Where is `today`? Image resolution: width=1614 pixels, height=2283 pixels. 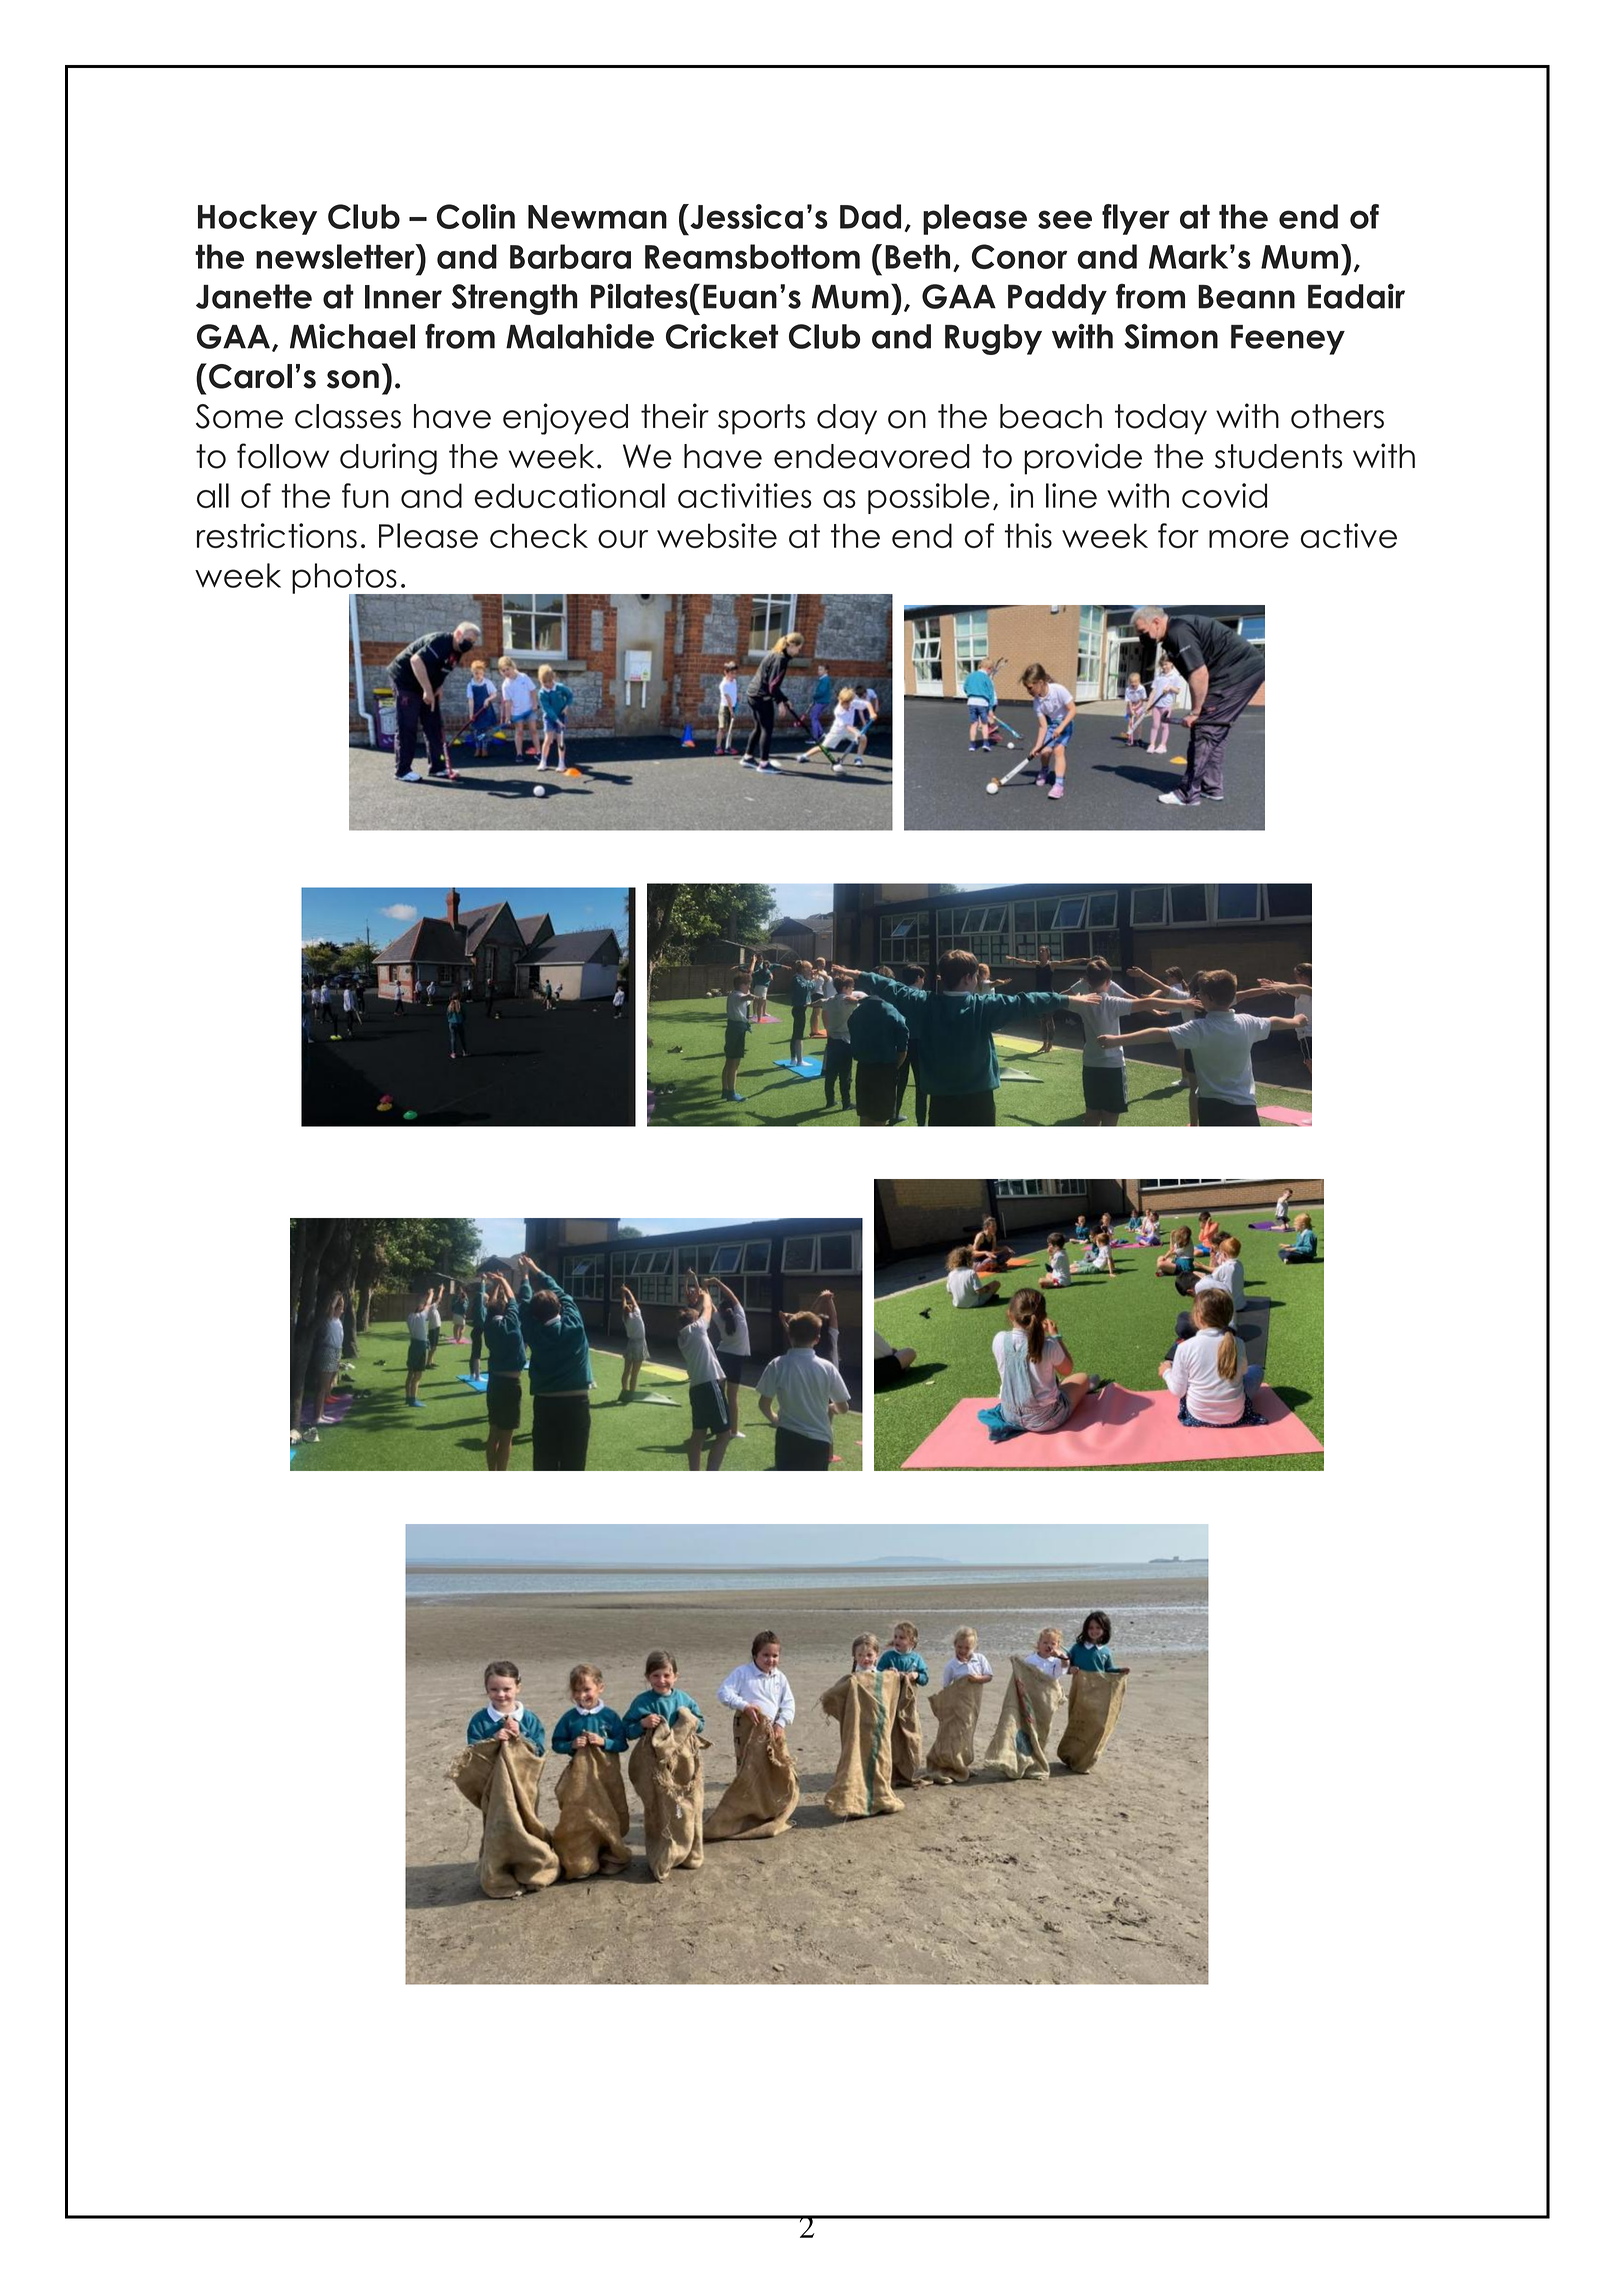
today is located at coordinates (1161, 419).
